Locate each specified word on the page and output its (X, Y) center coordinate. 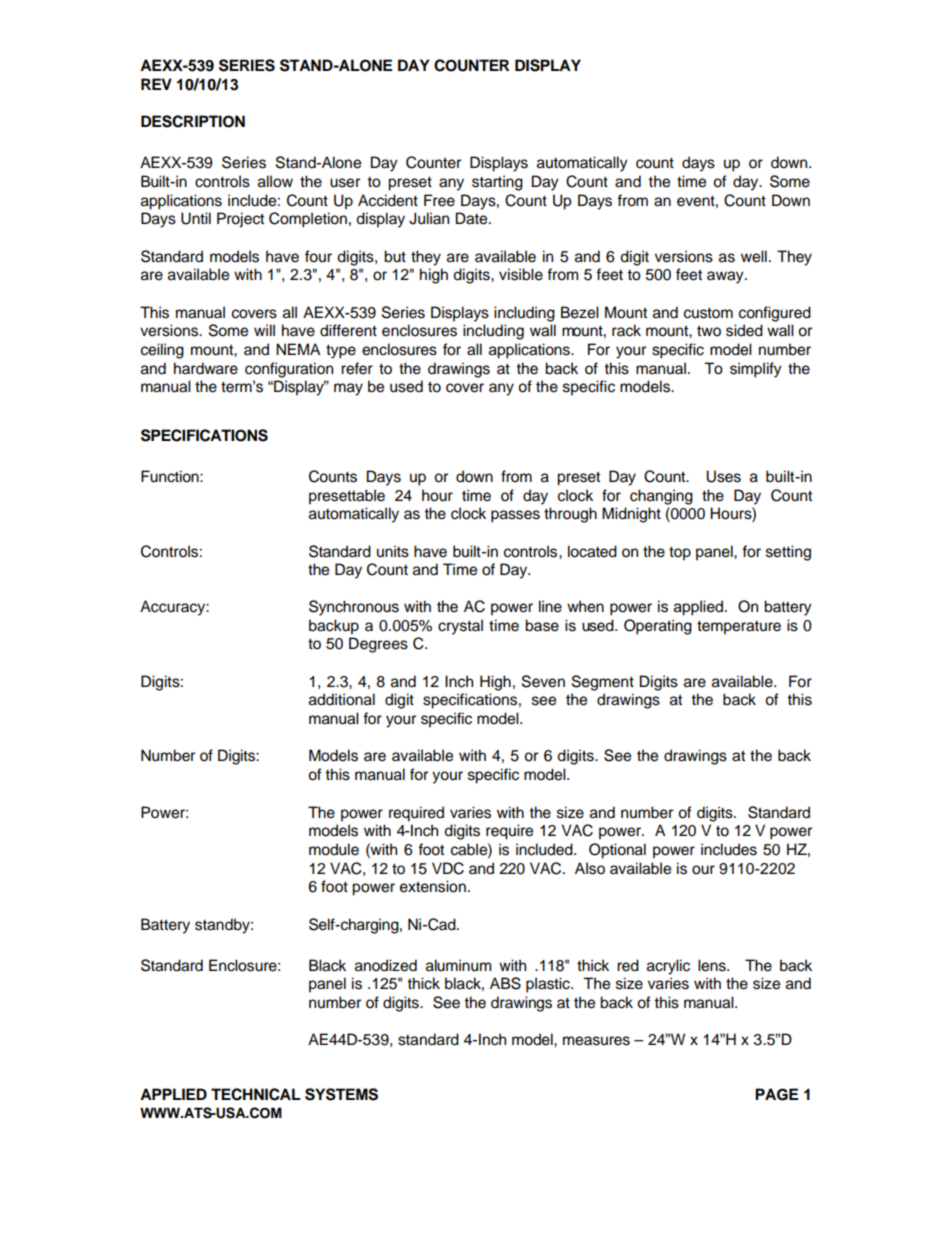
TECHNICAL (256, 1094)
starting (497, 183)
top (680, 554)
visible (521, 274)
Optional (617, 851)
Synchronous (354, 608)
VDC (448, 868)
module (334, 849)
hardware (206, 368)
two (709, 331)
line (550, 606)
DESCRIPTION (193, 121)
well (754, 256)
